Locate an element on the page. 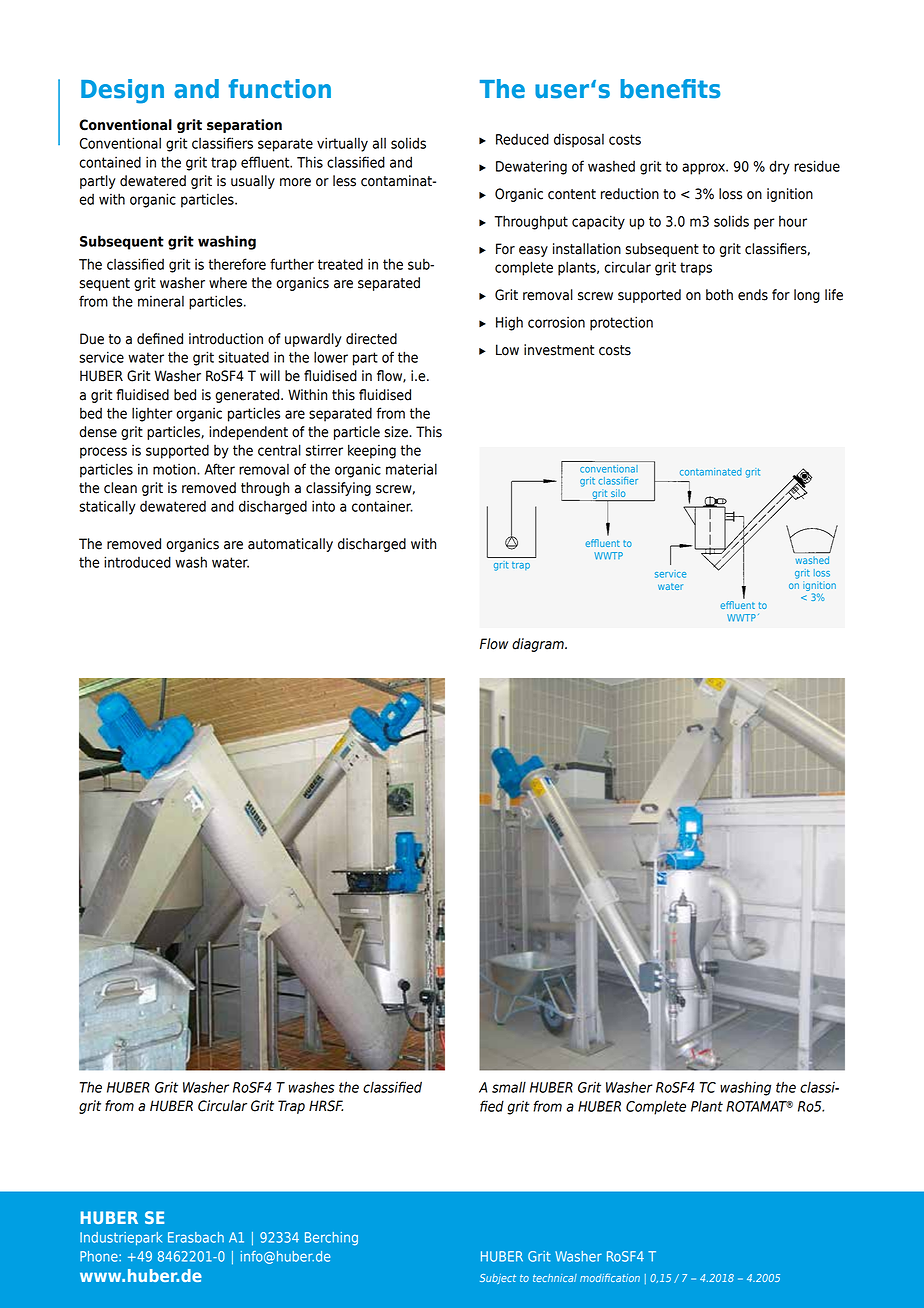 This image has height=1308, width=924. size is located at coordinates (397, 432).
